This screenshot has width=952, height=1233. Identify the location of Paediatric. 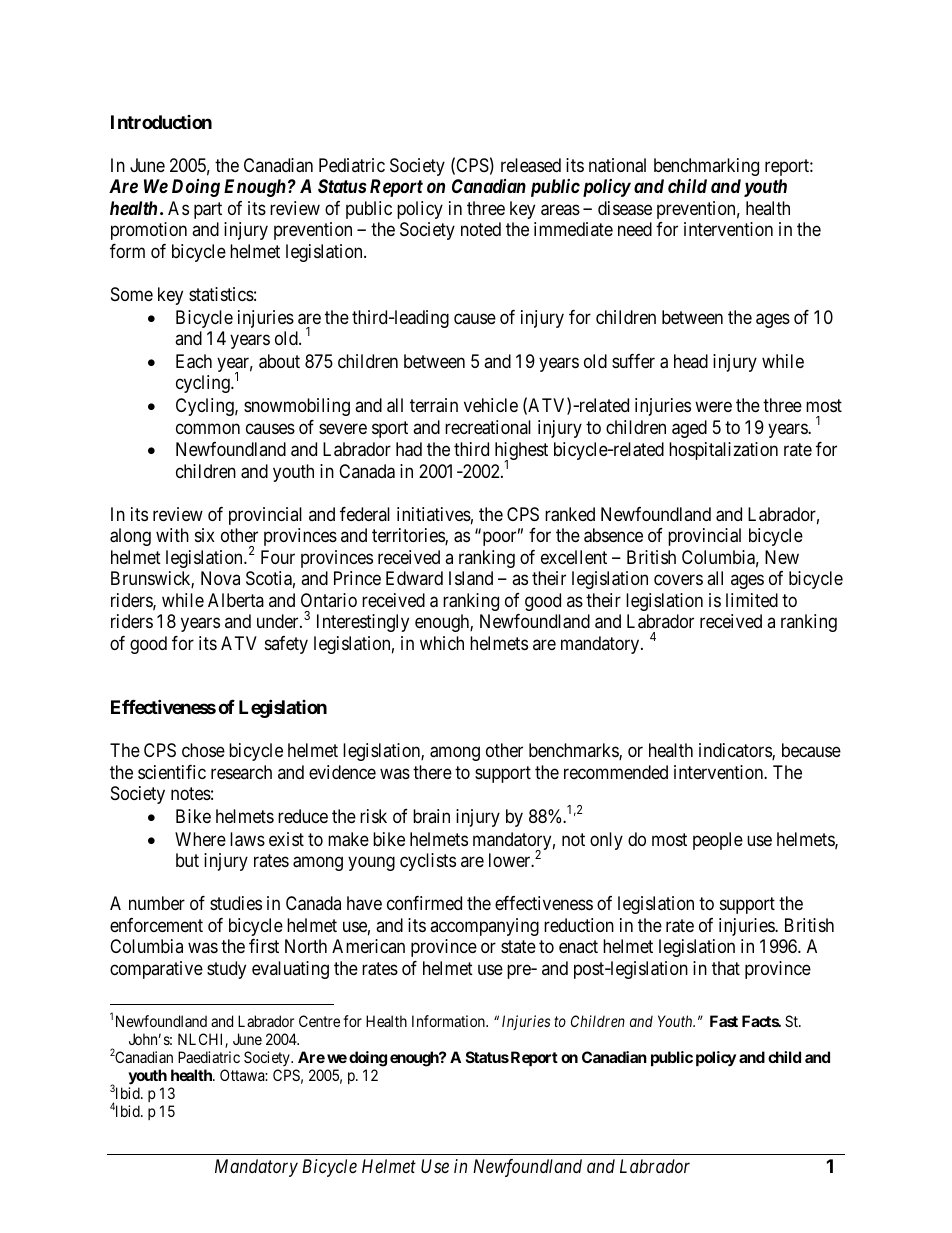
(209, 1057).
